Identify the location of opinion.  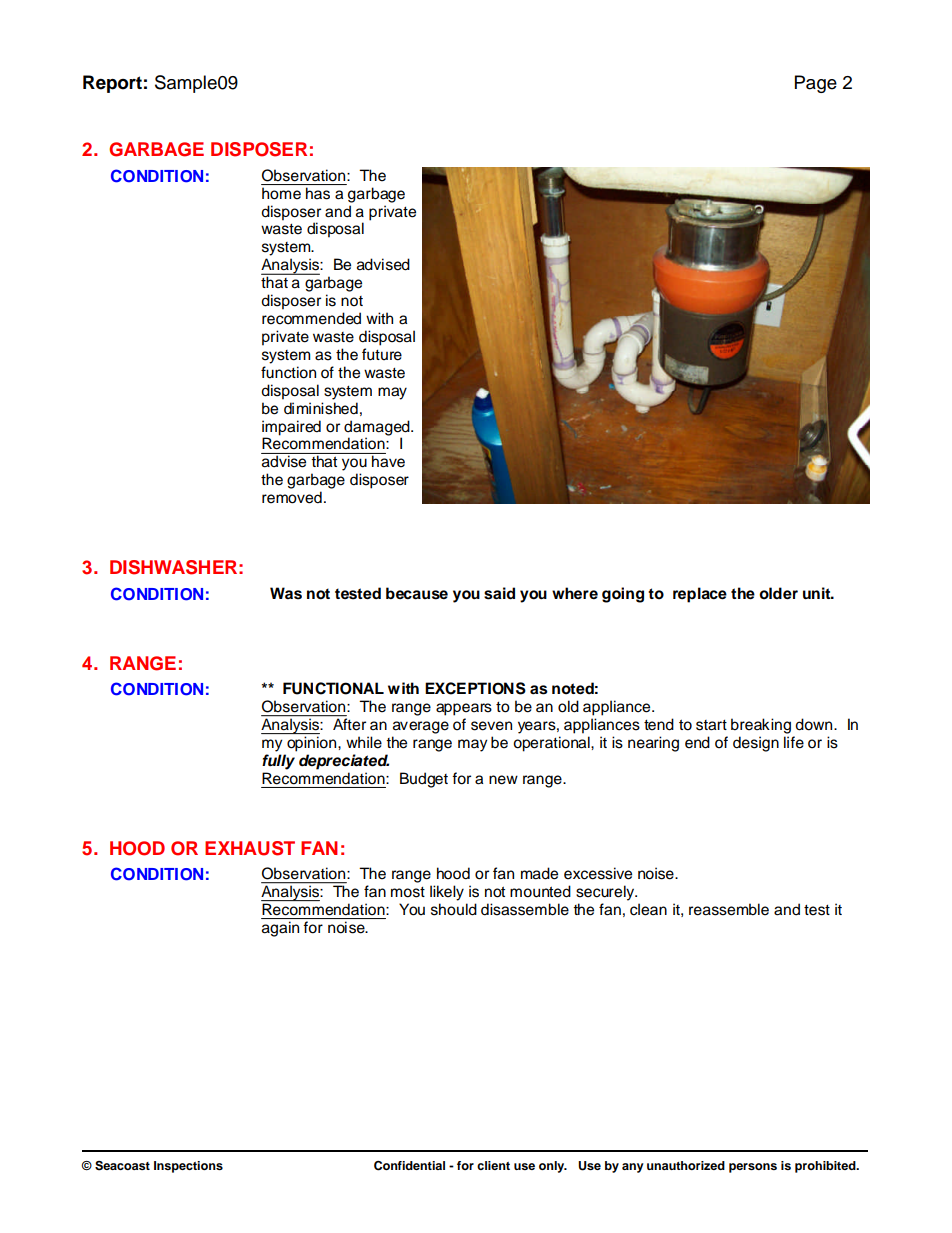
(313, 744).
